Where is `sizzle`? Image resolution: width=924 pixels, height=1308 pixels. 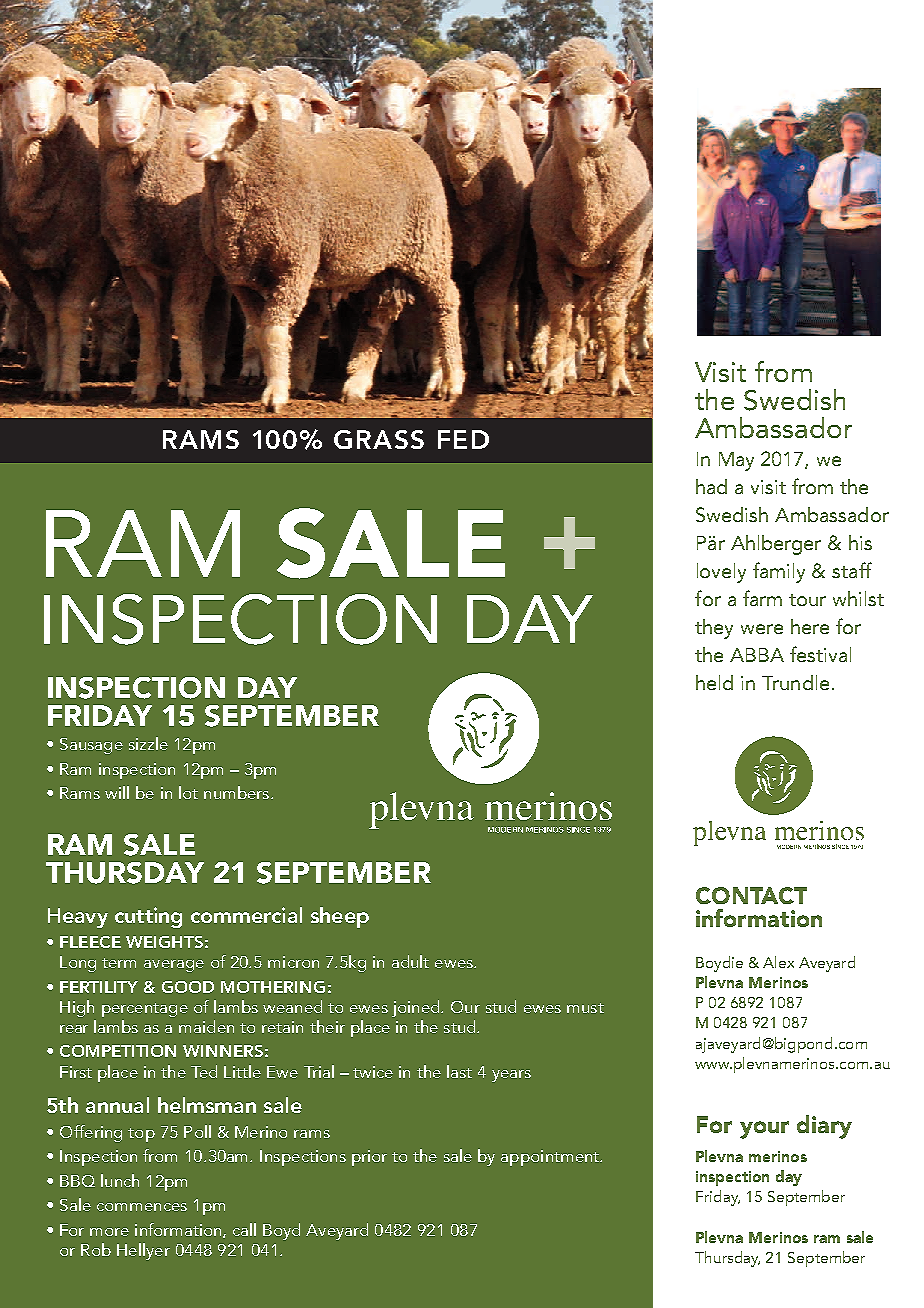
sizzle is located at coordinates (148, 743).
